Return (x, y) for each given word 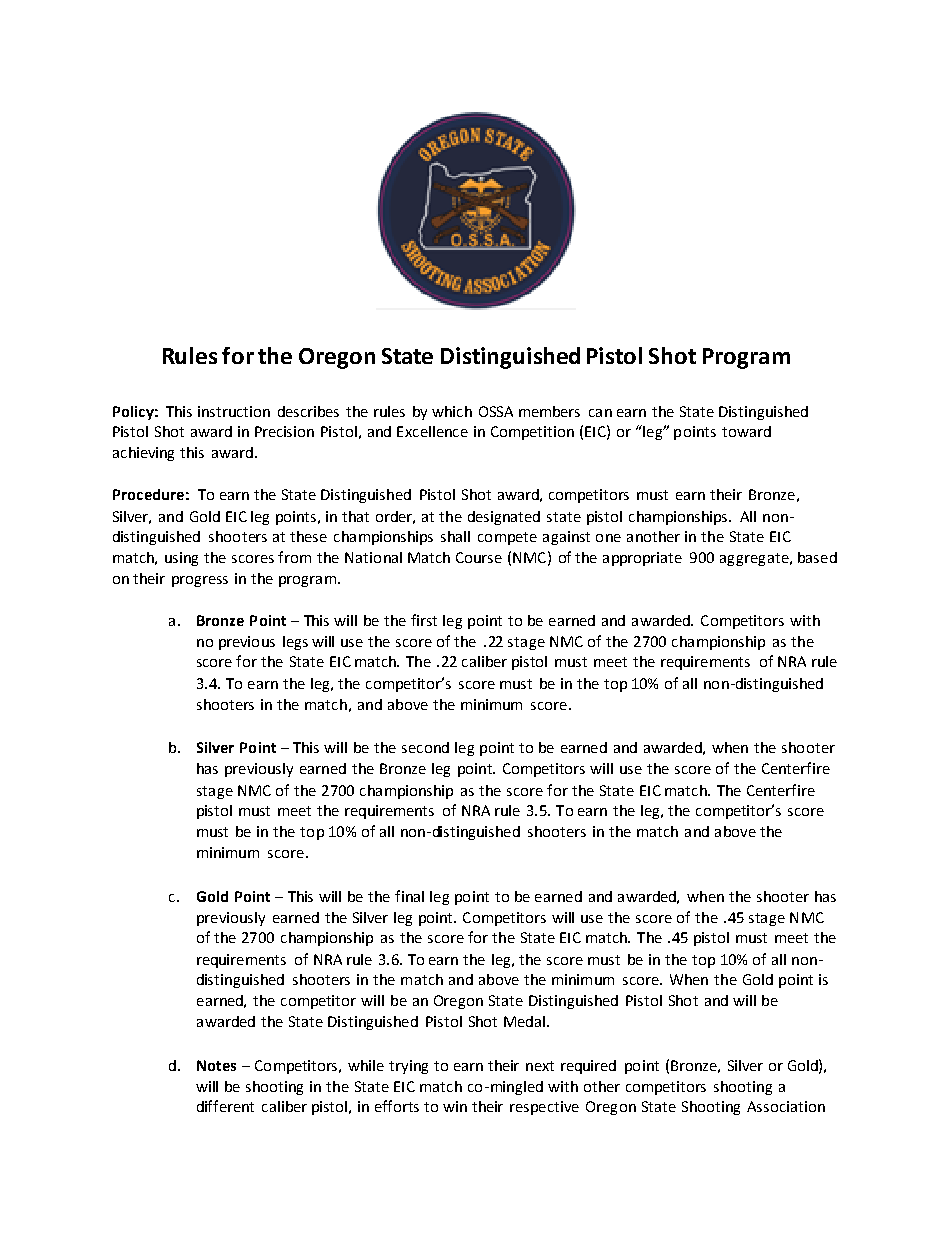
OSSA (496, 411)
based (817, 557)
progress (200, 581)
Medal (524, 1021)
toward (746, 431)
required (588, 1067)
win (455, 1106)
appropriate (642, 559)
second (425, 747)
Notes (216, 1065)
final (409, 896)
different (225, 1106)
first (424, 620)
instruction (234, 411)
